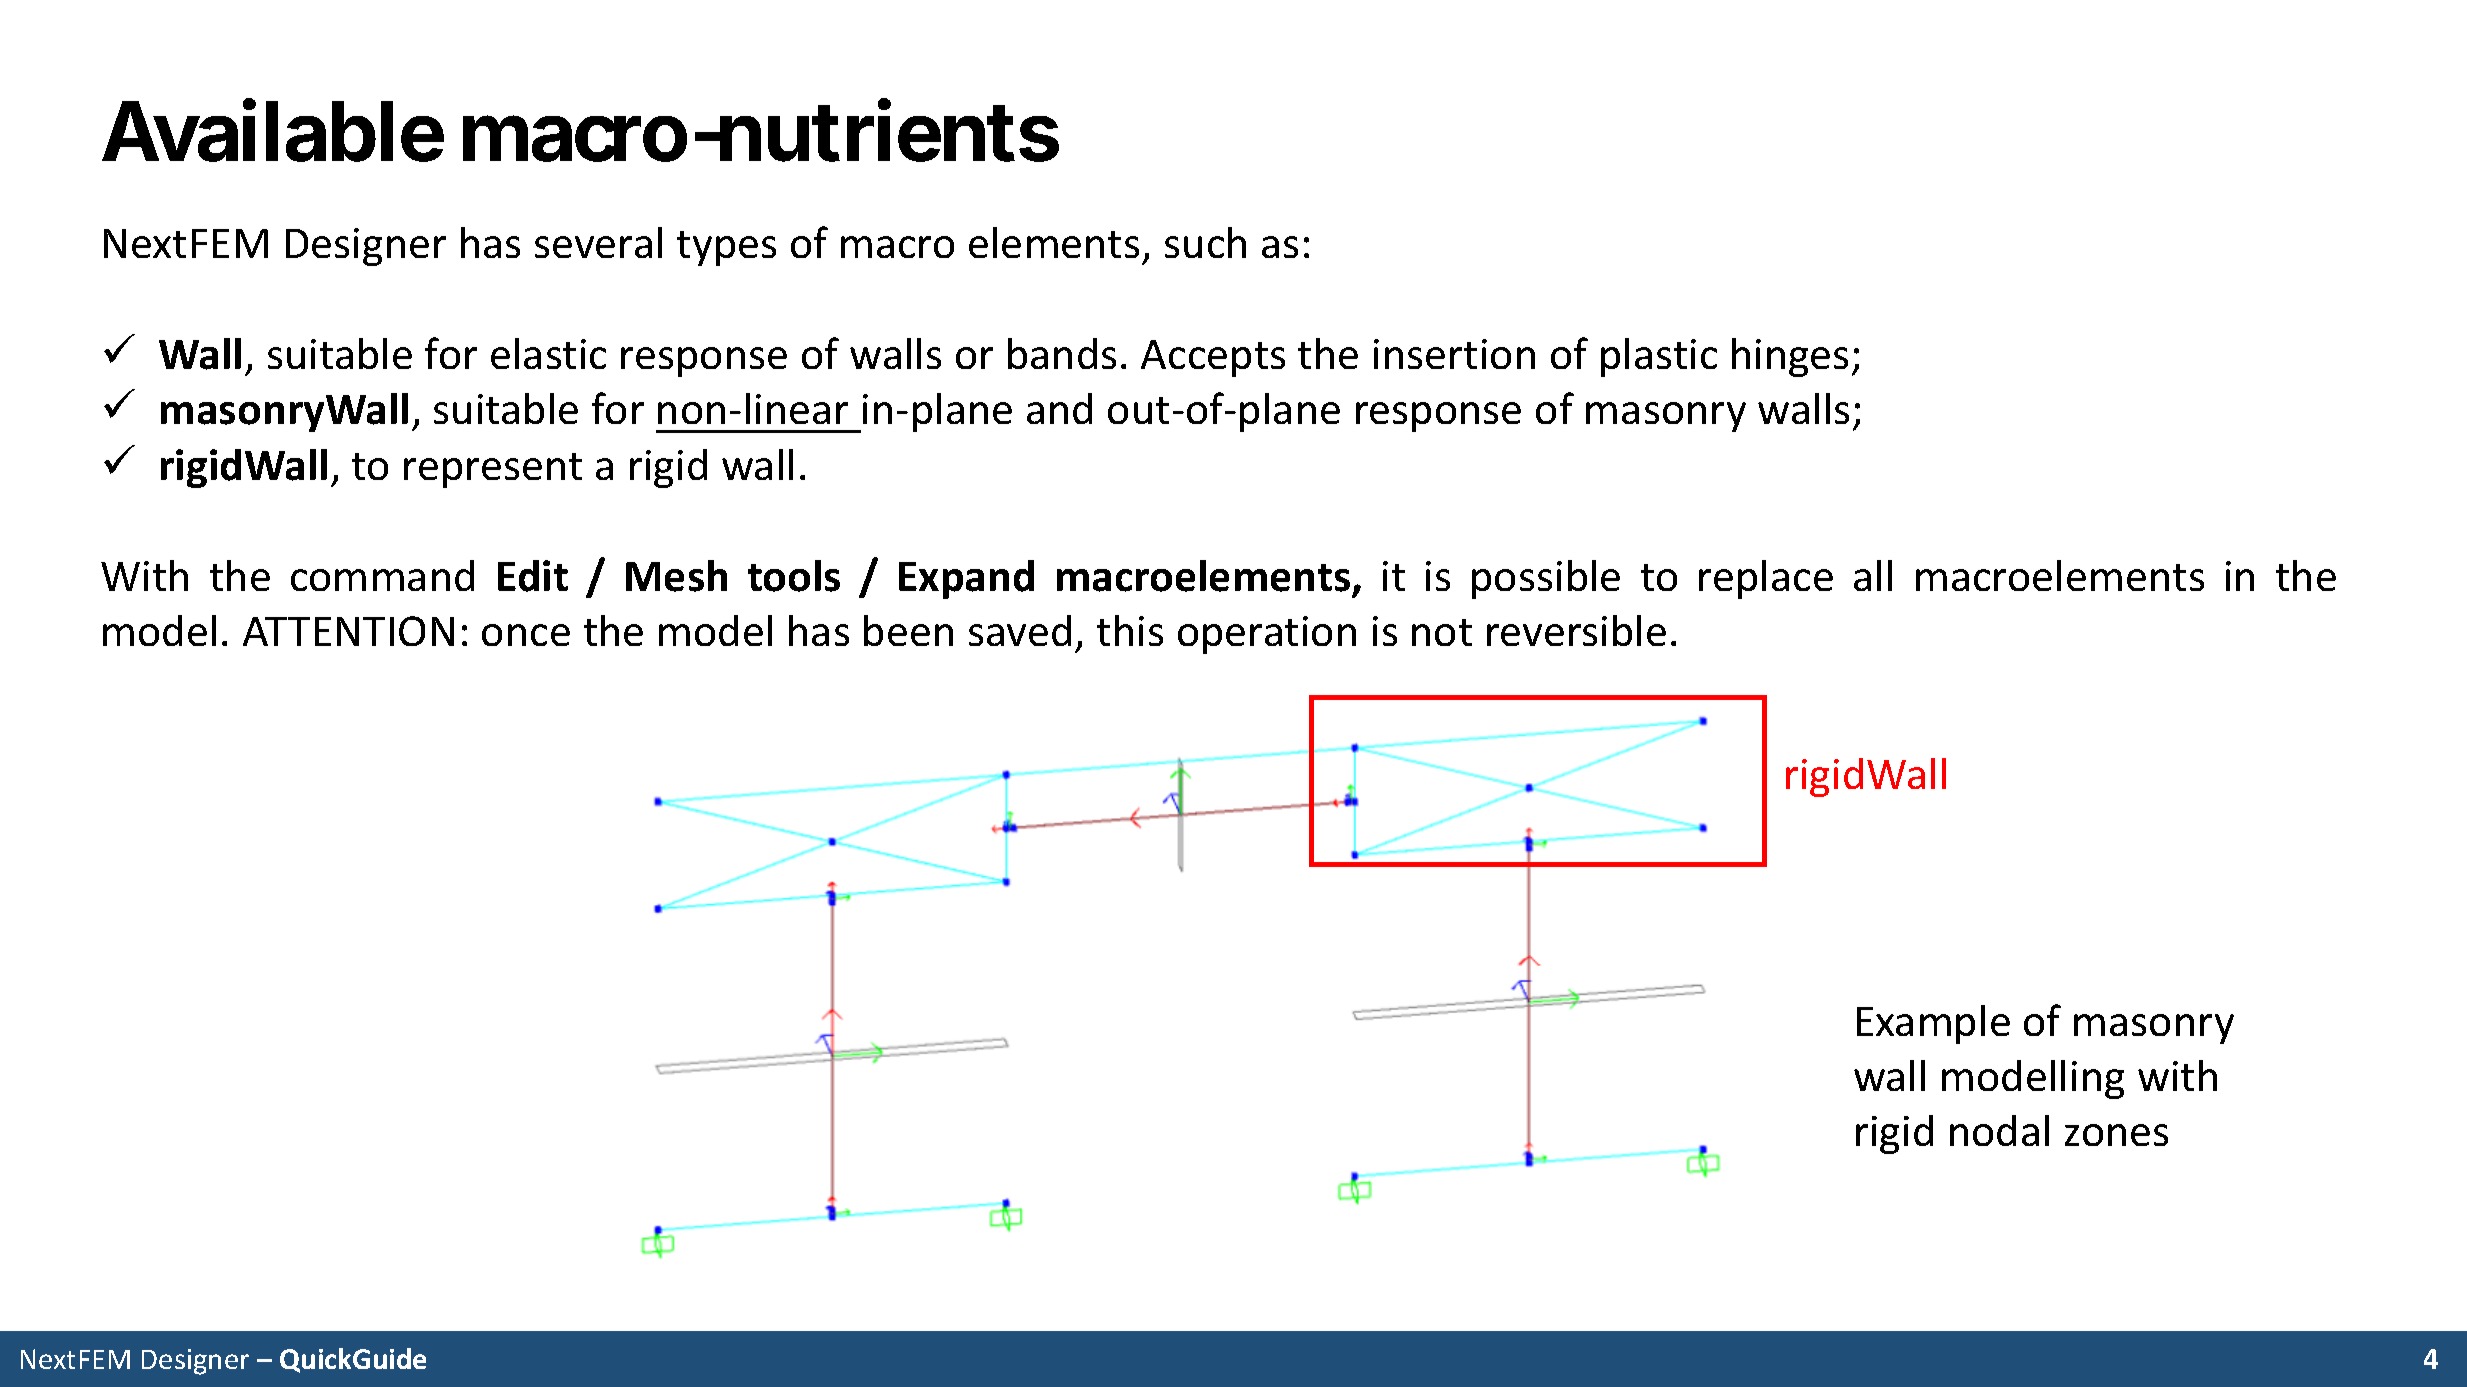  What do you see at coordinates (1659, 357) in the image?
I see `plastic` at bounding box center [1659, 357].
